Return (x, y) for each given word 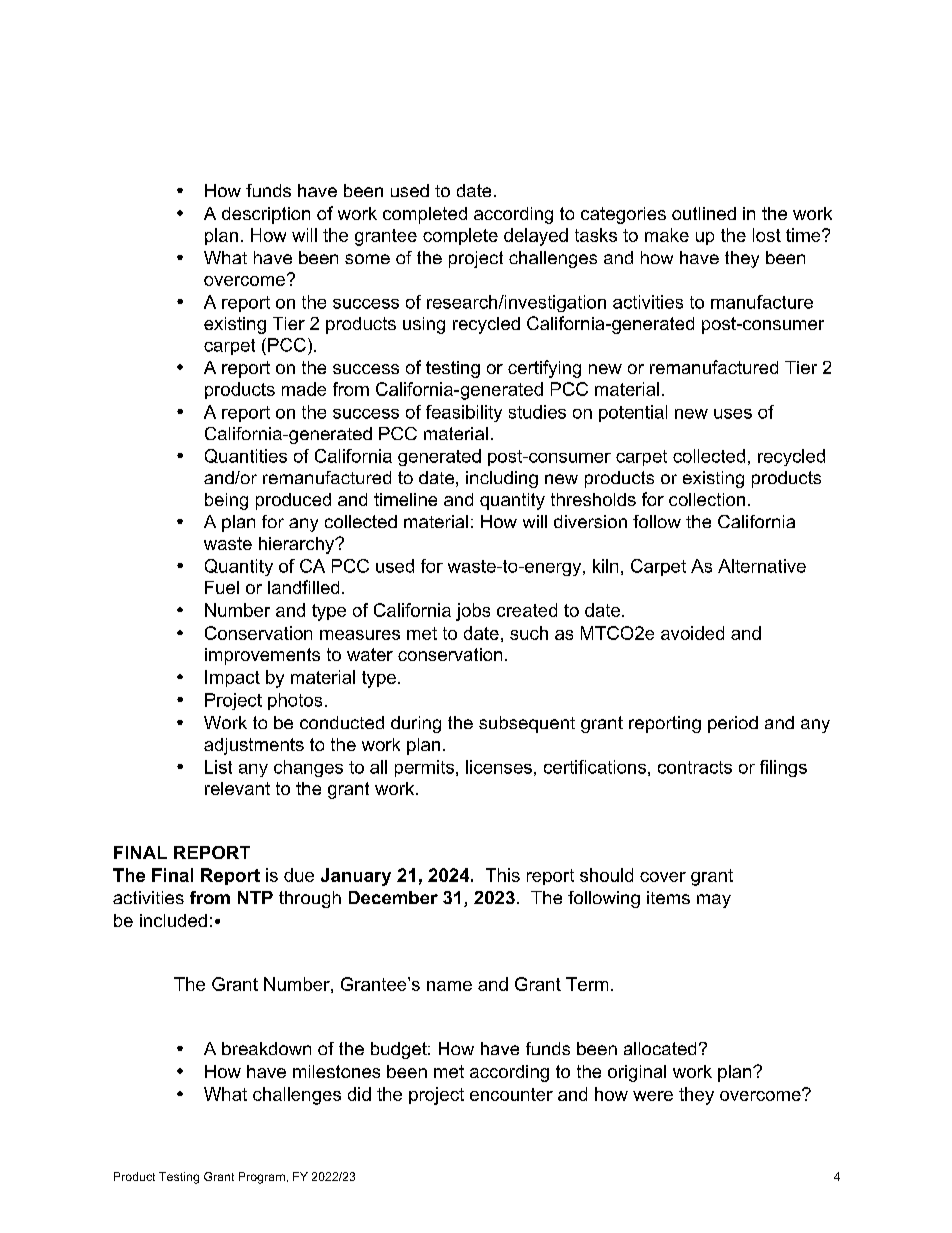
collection (707, 499)
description (266, 215)
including (502, 479)
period (733, 724)
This (503, 875)
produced (293, 501)
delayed (536, 237)
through (310, 899)
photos (295, 701)
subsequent (527, 724)
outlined (704, 213)
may (714, 901)
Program (262, 1178)
